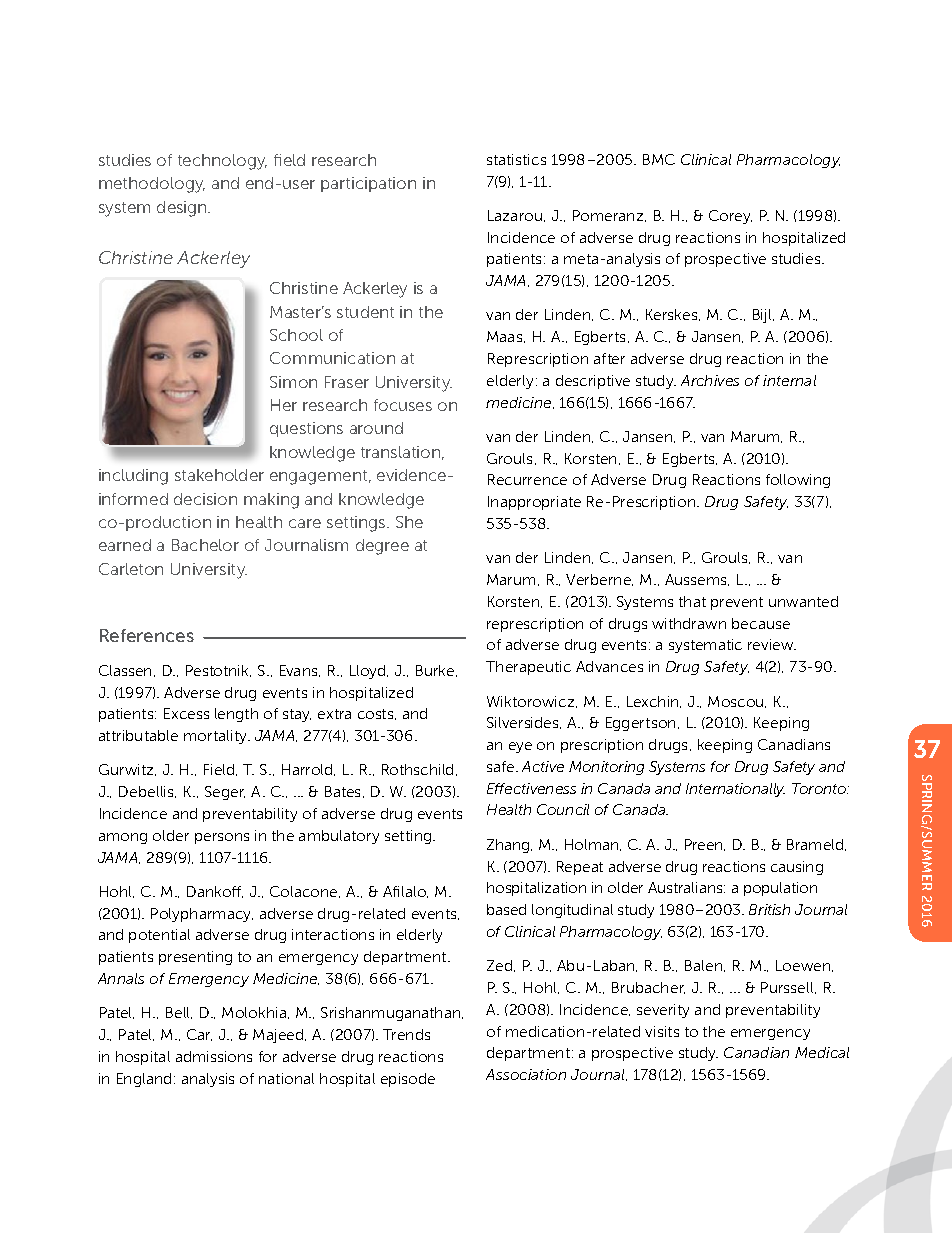 This image has height=1233, width=952. I want to click on Association, so click(526, 1074).
